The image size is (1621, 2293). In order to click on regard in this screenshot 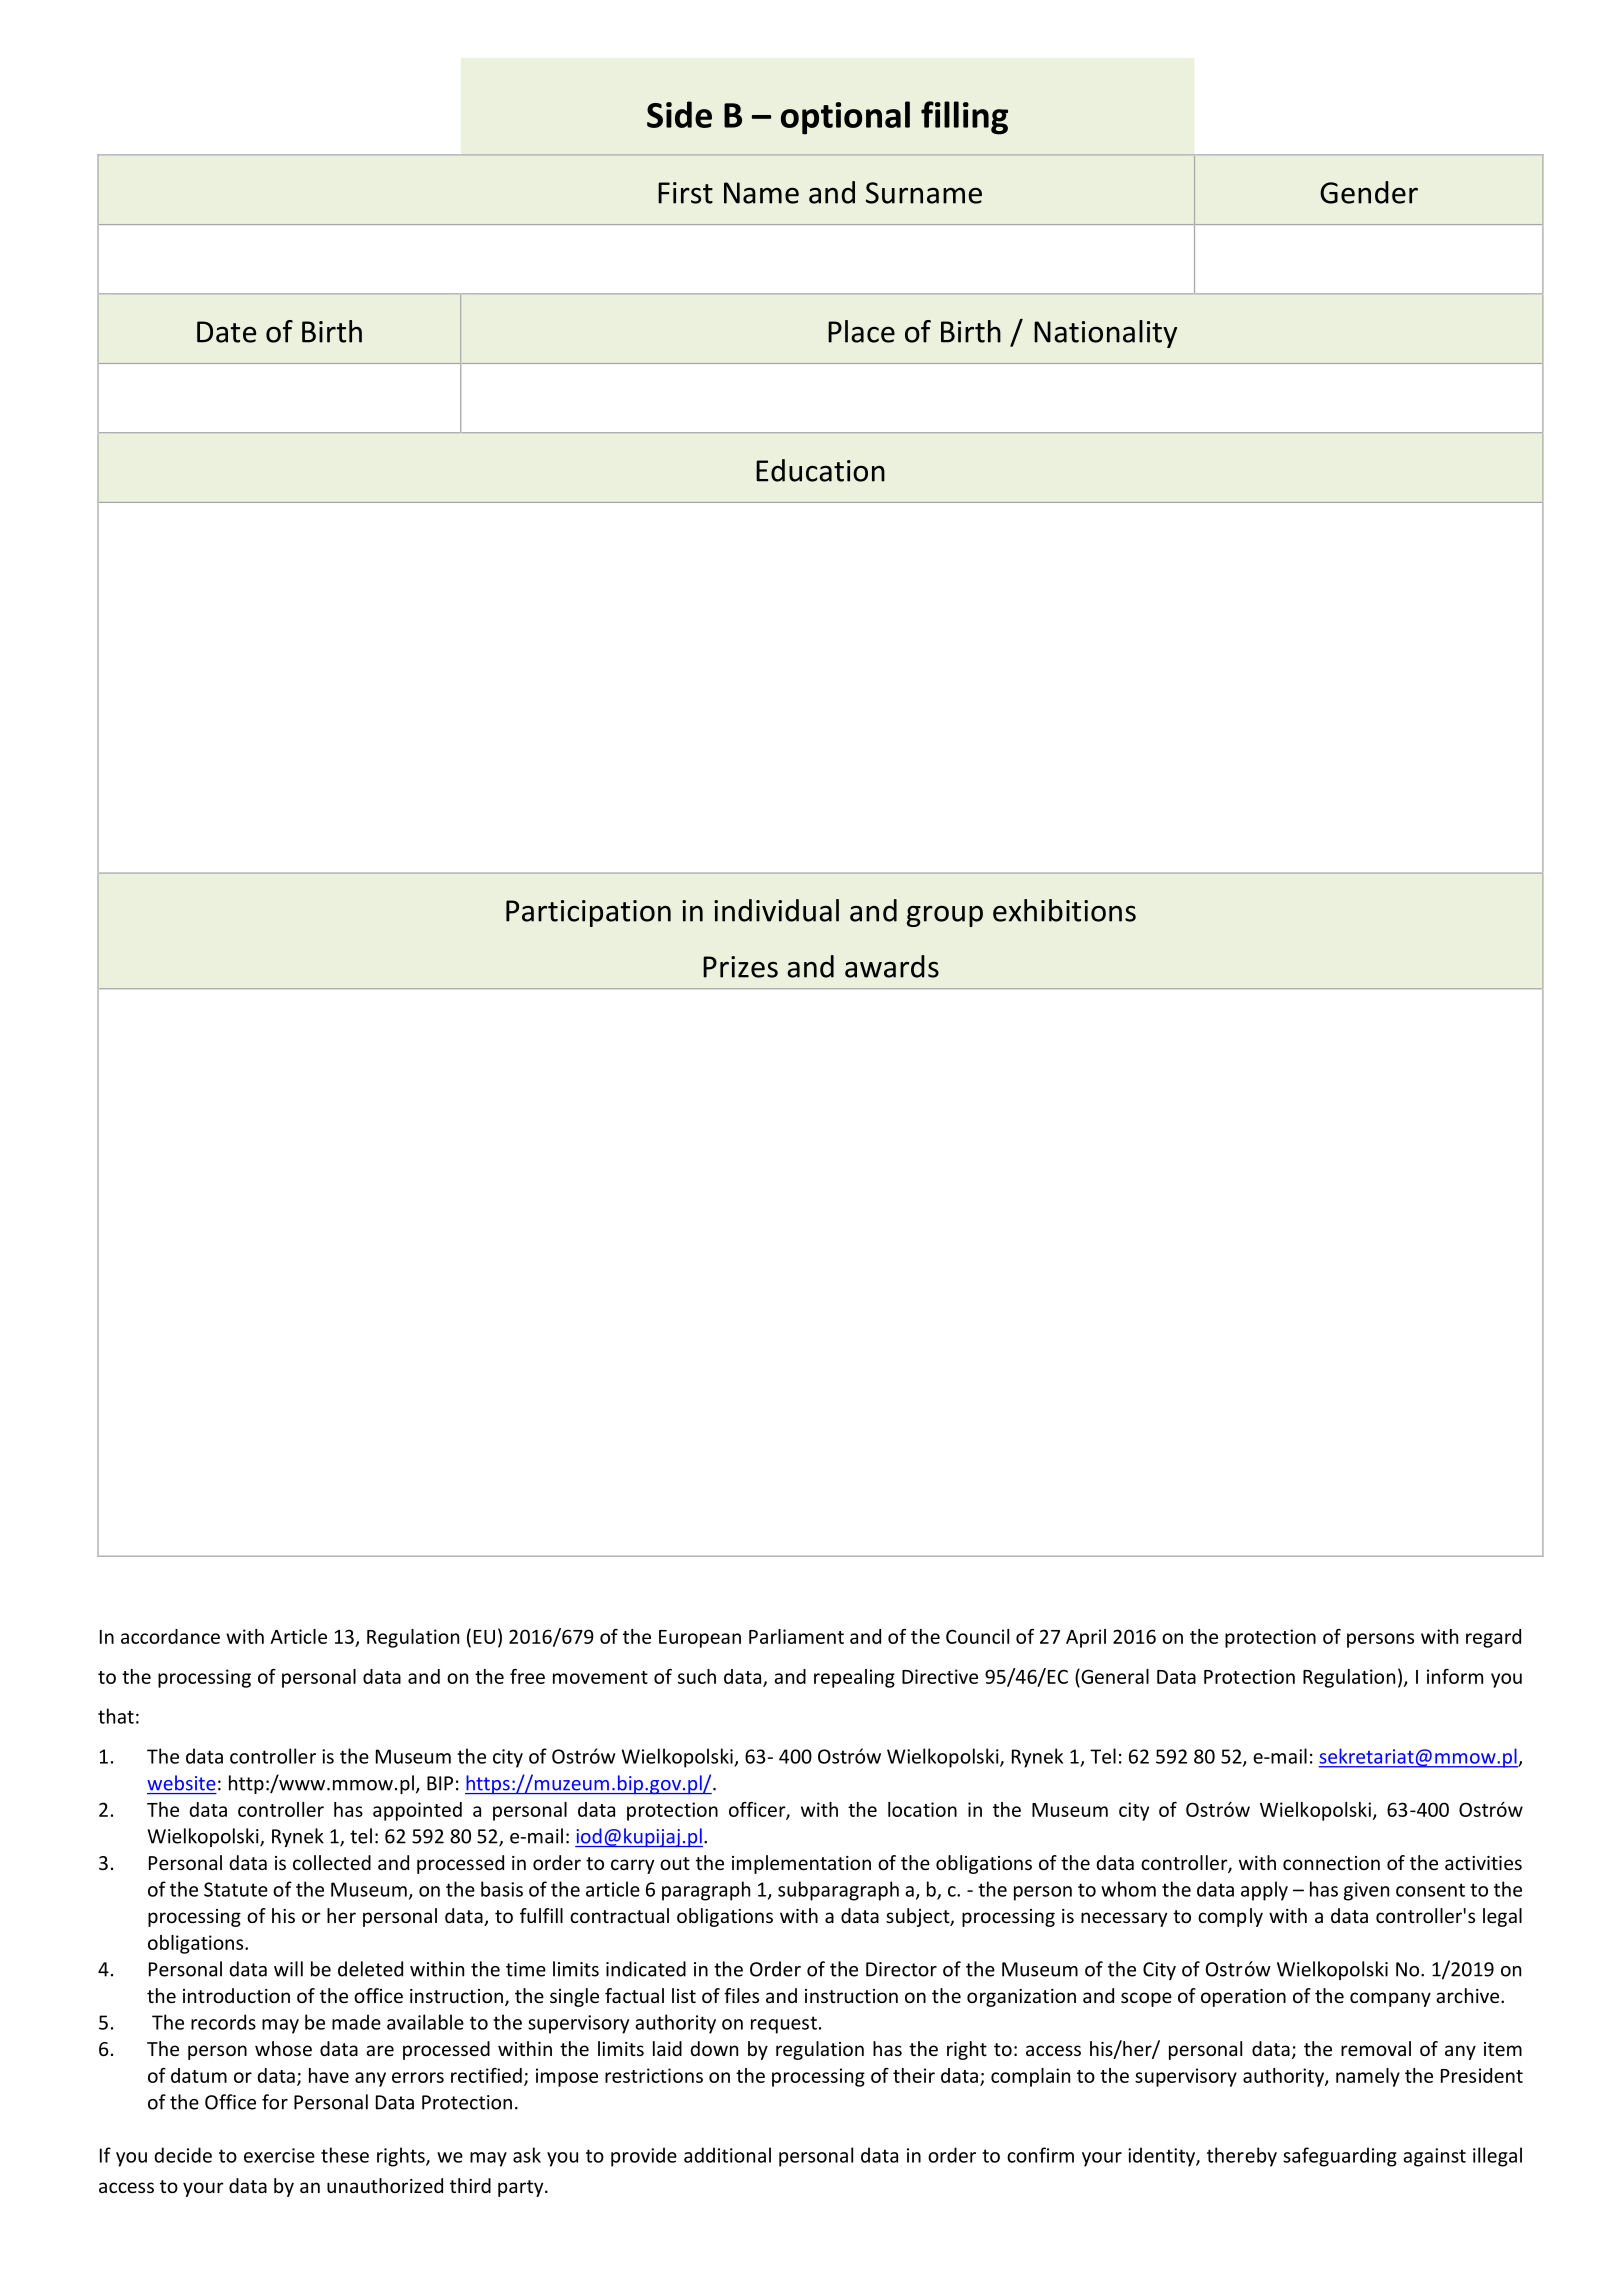, I will do `click(1493, 1638)`.
